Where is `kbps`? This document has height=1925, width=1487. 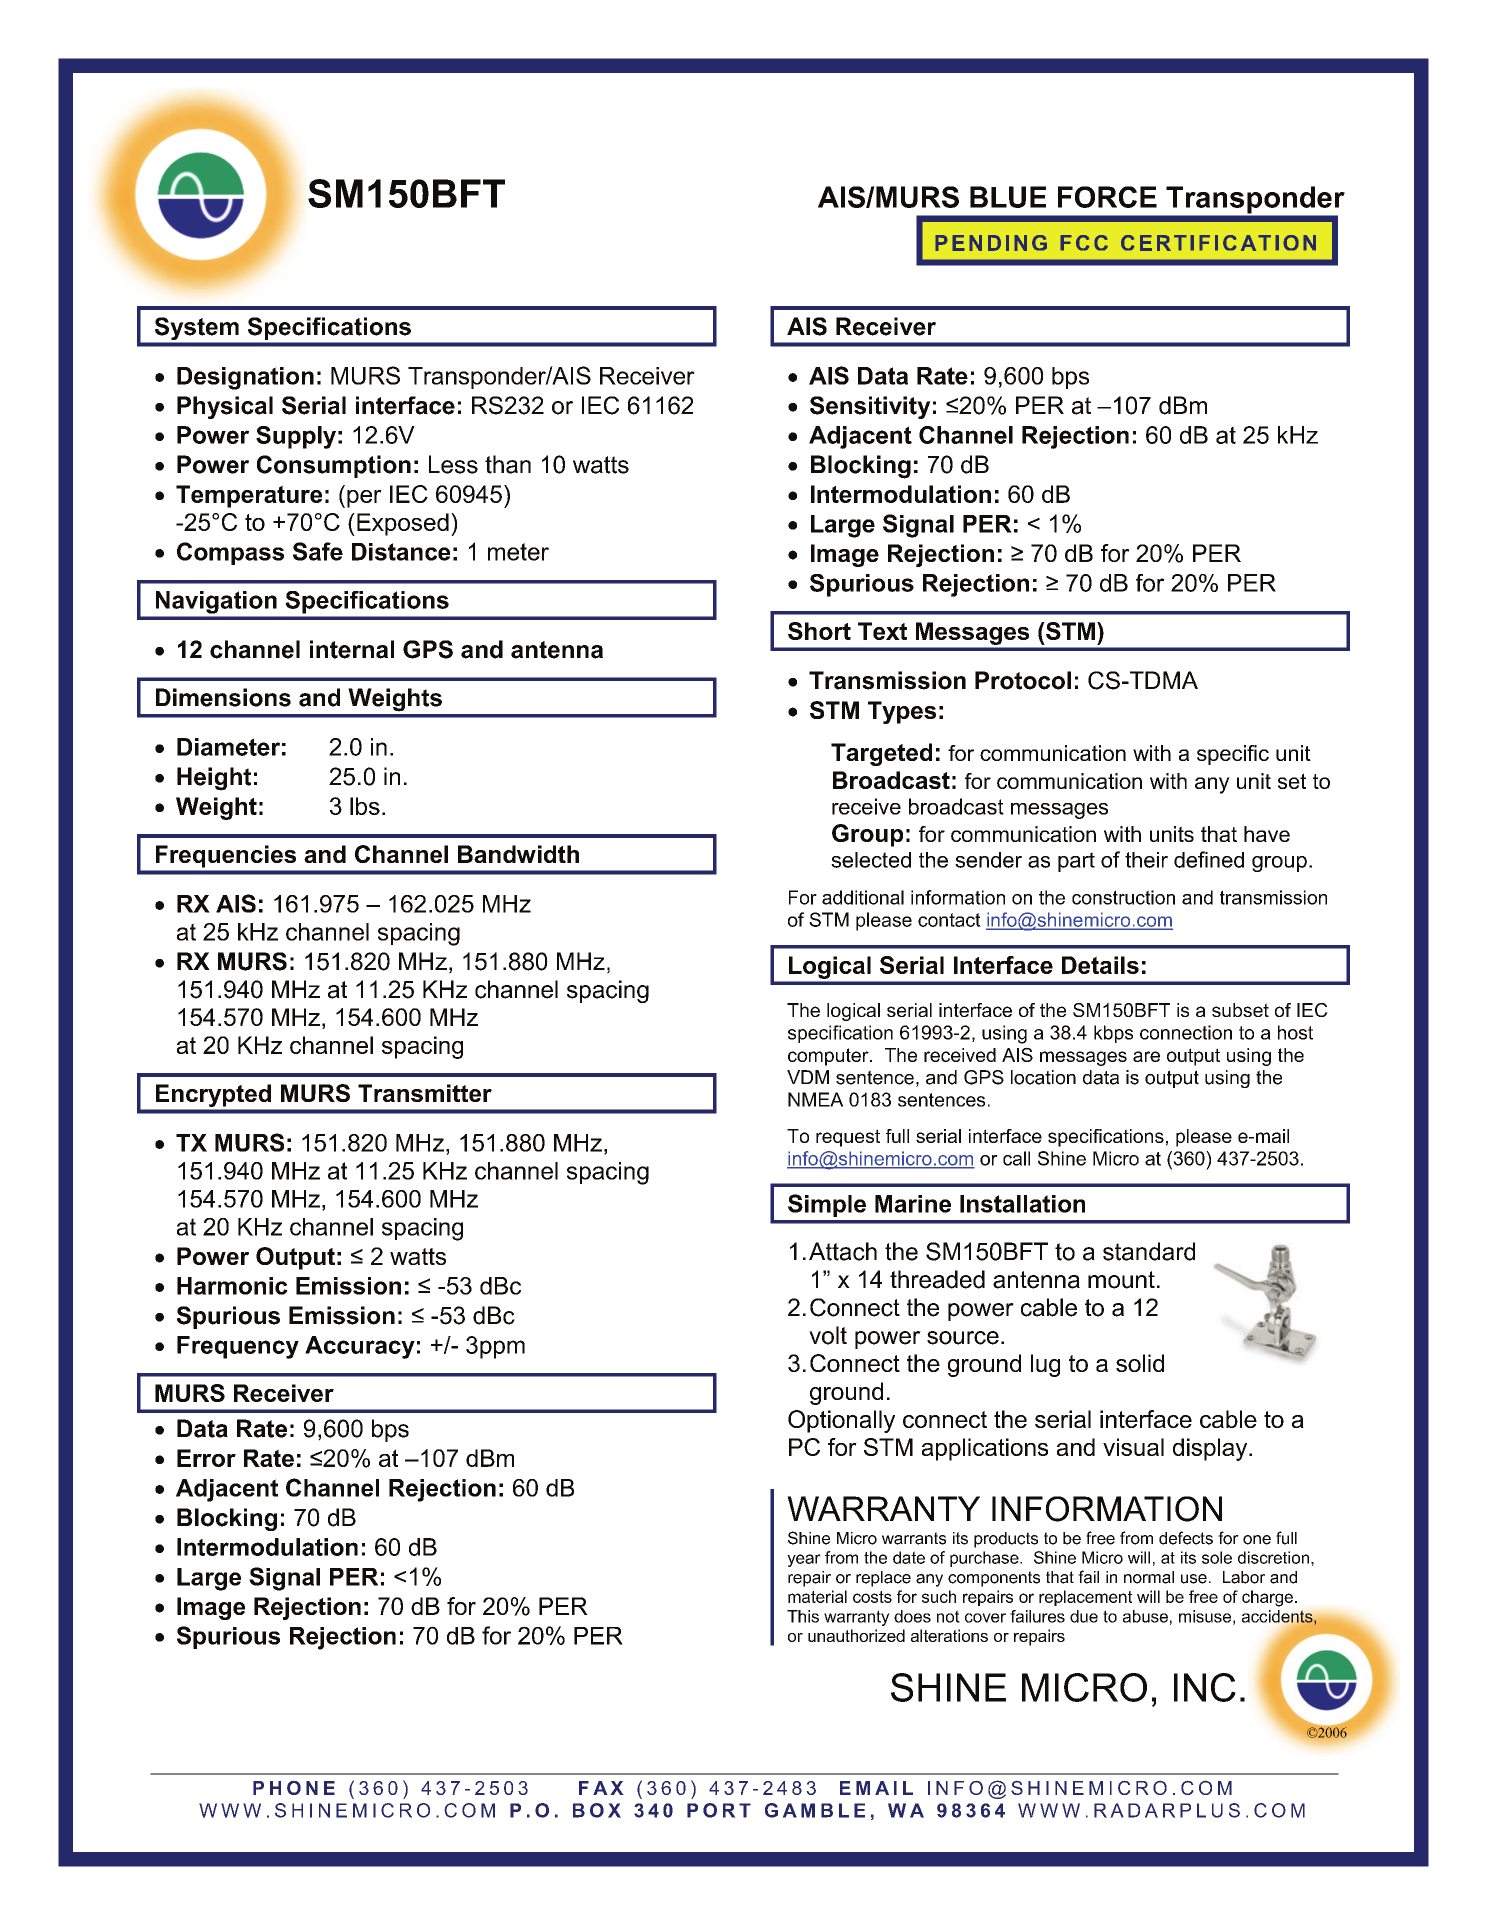
kbps is located at coordinates (1113, 1034).
